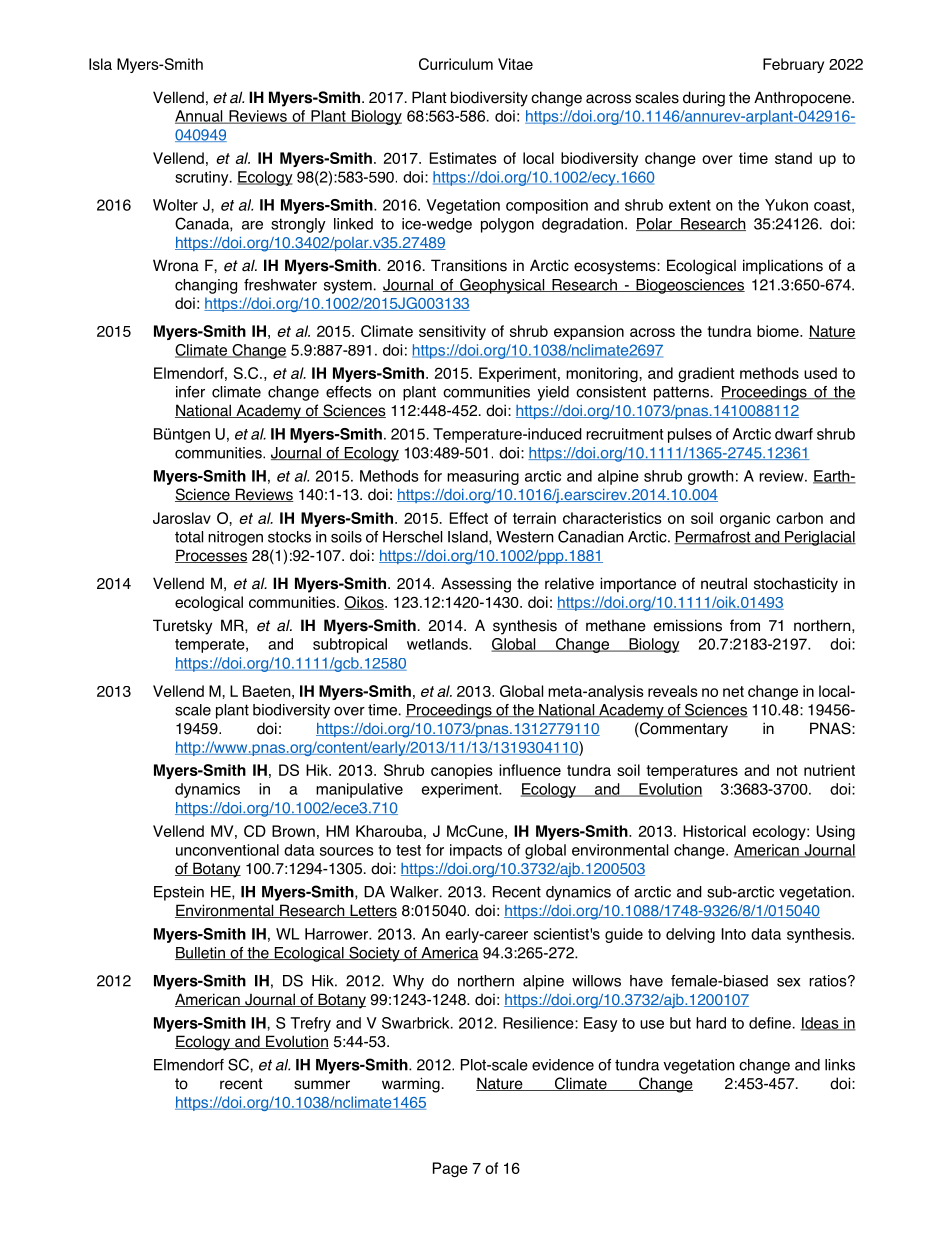  What do you see at coordinates (190, 392) in the image?
I see `infer` at bounding box center [190, 392].
